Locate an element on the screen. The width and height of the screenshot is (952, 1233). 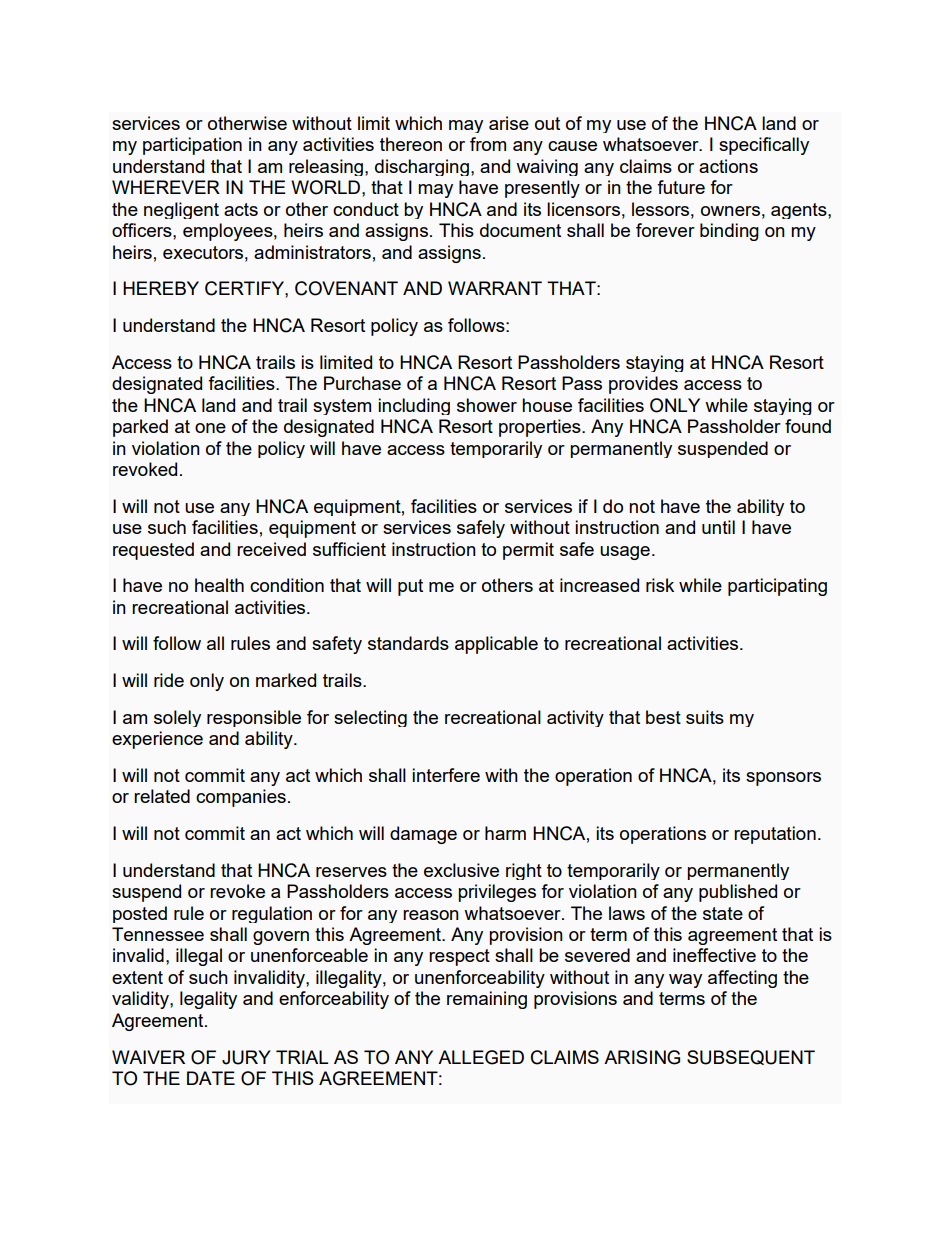
JURY is located at coordinates (246, 1057).
